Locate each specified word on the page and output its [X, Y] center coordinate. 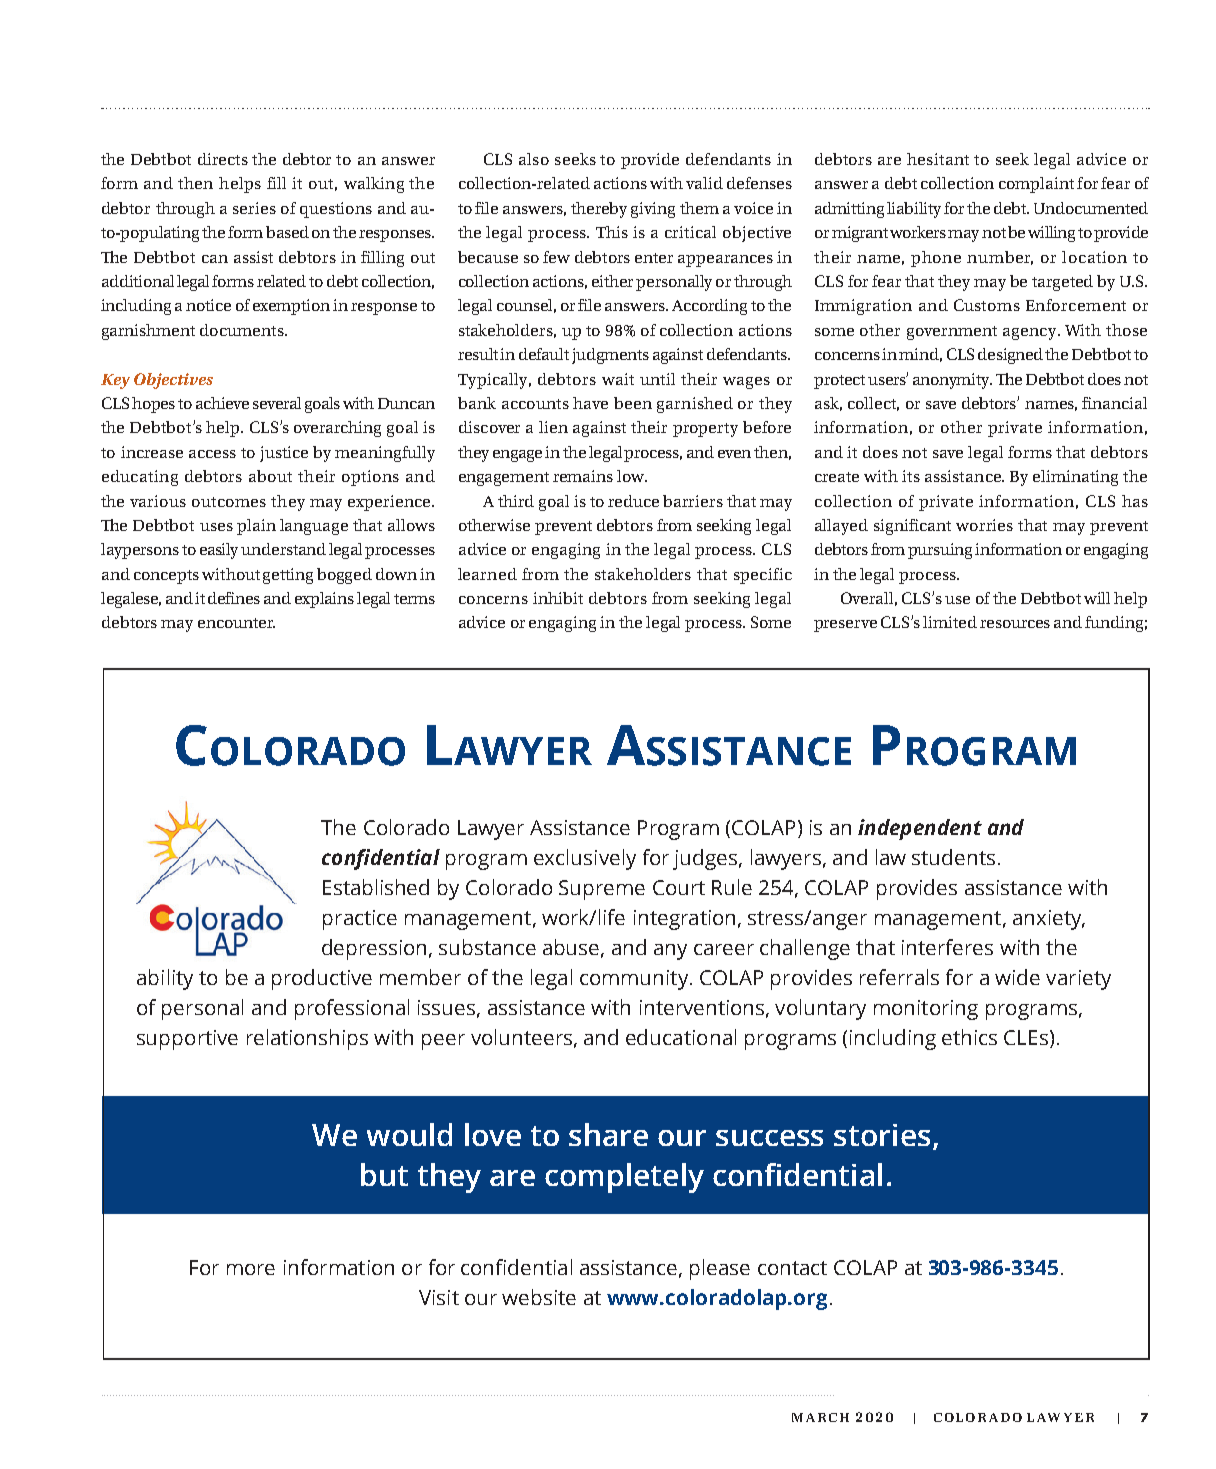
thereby [599, 210]
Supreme [602, 890]
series [254, 208]
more [251, 1269]
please [720, 1269]
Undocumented [1091, 208]
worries [984, 525]
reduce [633, 501]
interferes [947, 947]
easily [221, 551]
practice [360, 920]
